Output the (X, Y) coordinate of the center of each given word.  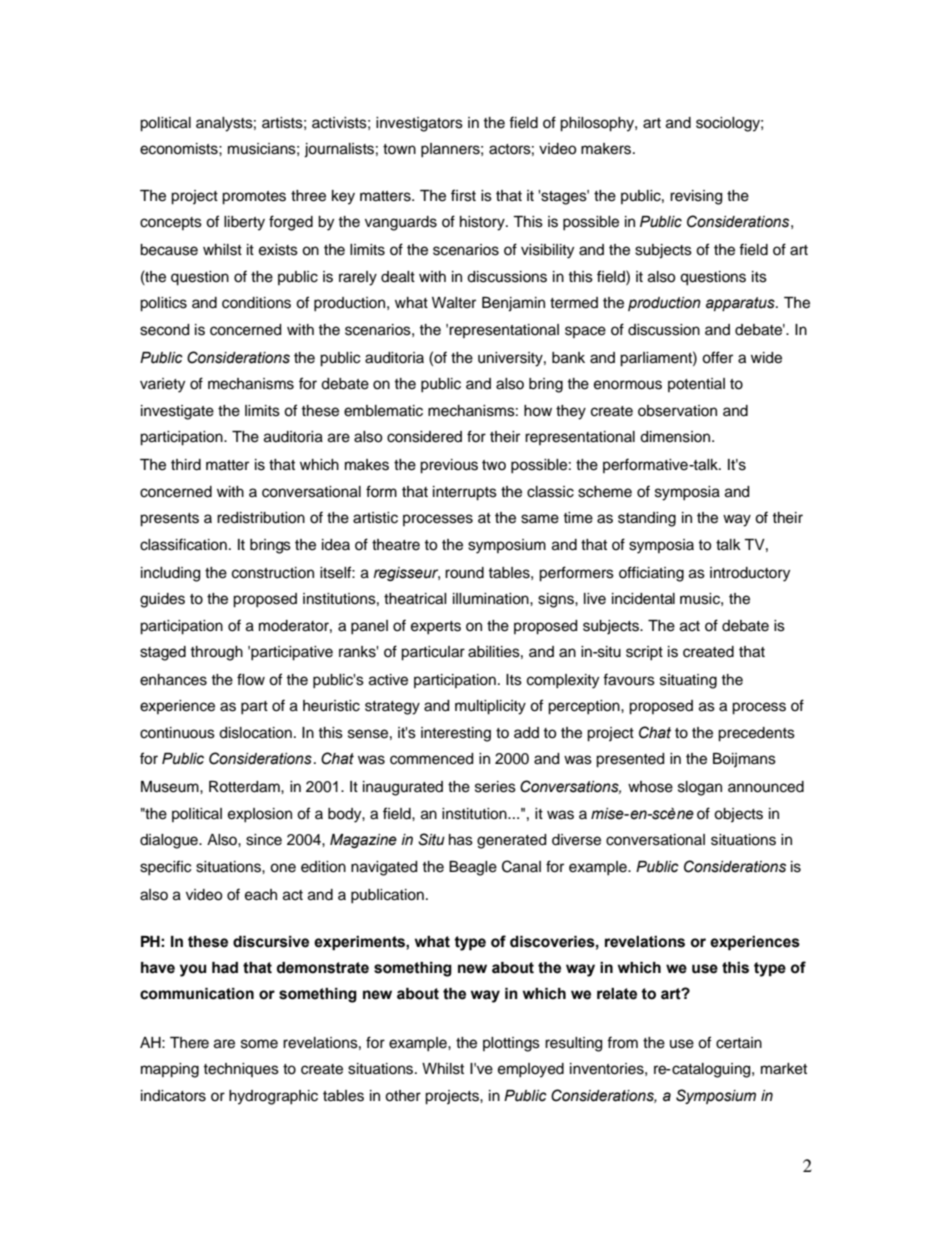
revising (696, 197)
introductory (750, 574)
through (216, 653)
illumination (492, 599)
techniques (241, 1070)
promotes (254, 198)
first (463, 195)
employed (531, 1070)
